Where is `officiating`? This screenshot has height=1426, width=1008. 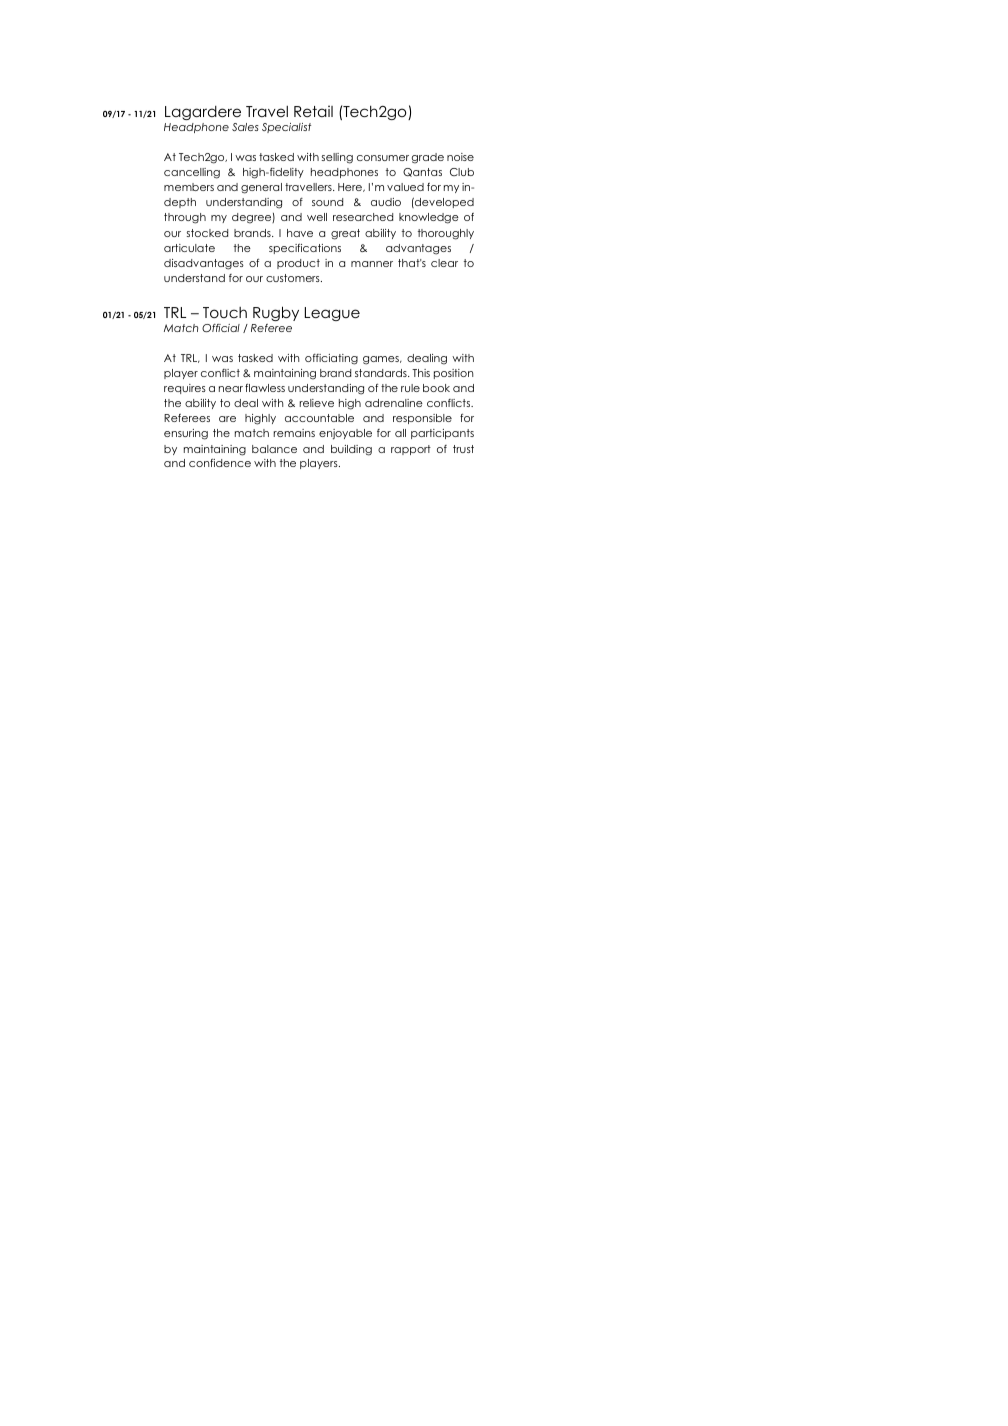 officiating is located at coordinates (331, 359).
